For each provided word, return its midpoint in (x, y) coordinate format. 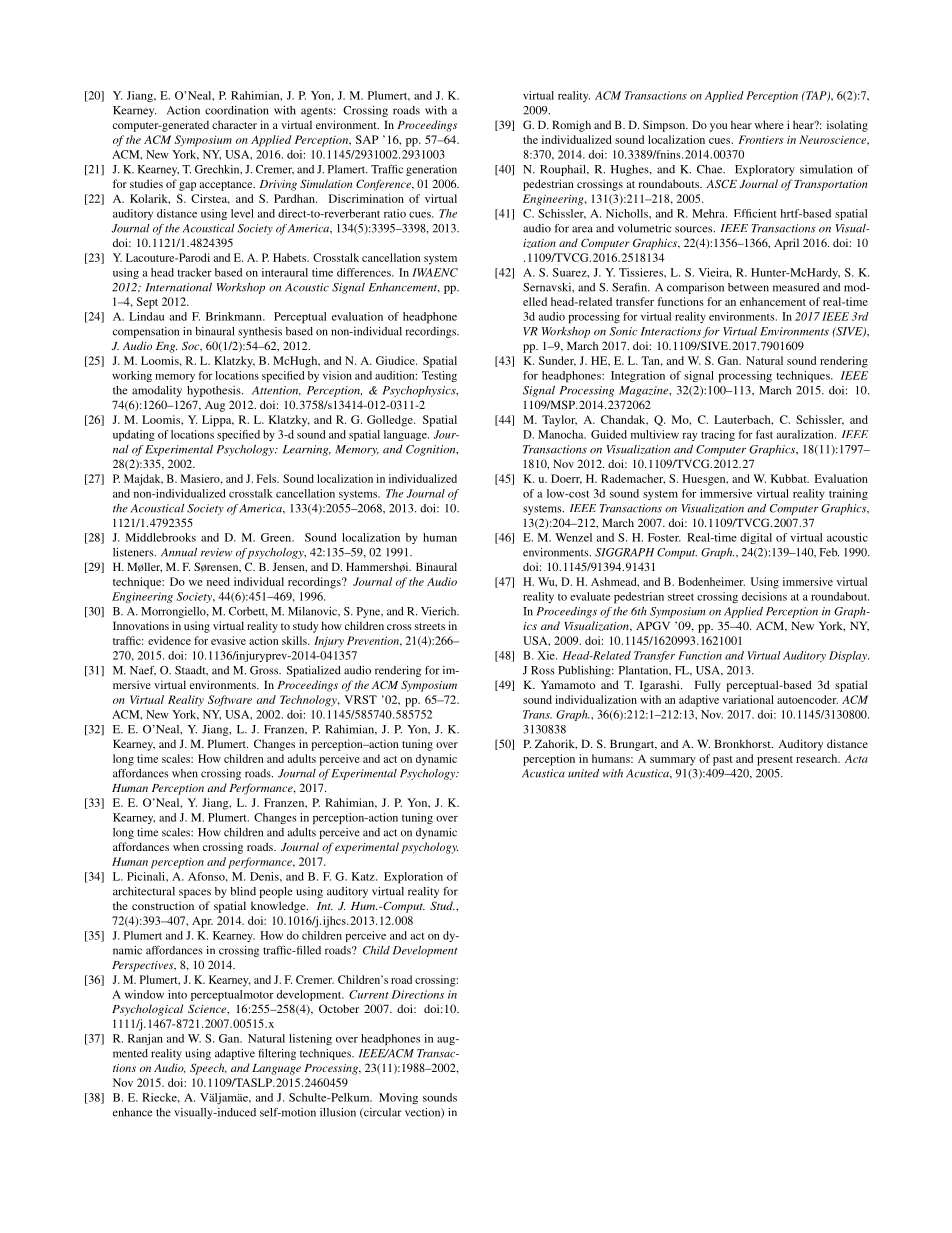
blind (243, 891)
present (775, 761)
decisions (764, 596)
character (234, 124)
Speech (208, 1069)
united (583, 773)
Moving (398, 1098)
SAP (367, 139)
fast (764, 434)
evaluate (590, 596)
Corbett (248, 612)
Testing (439, 376)
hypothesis (215, 391)
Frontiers (760, 139)
